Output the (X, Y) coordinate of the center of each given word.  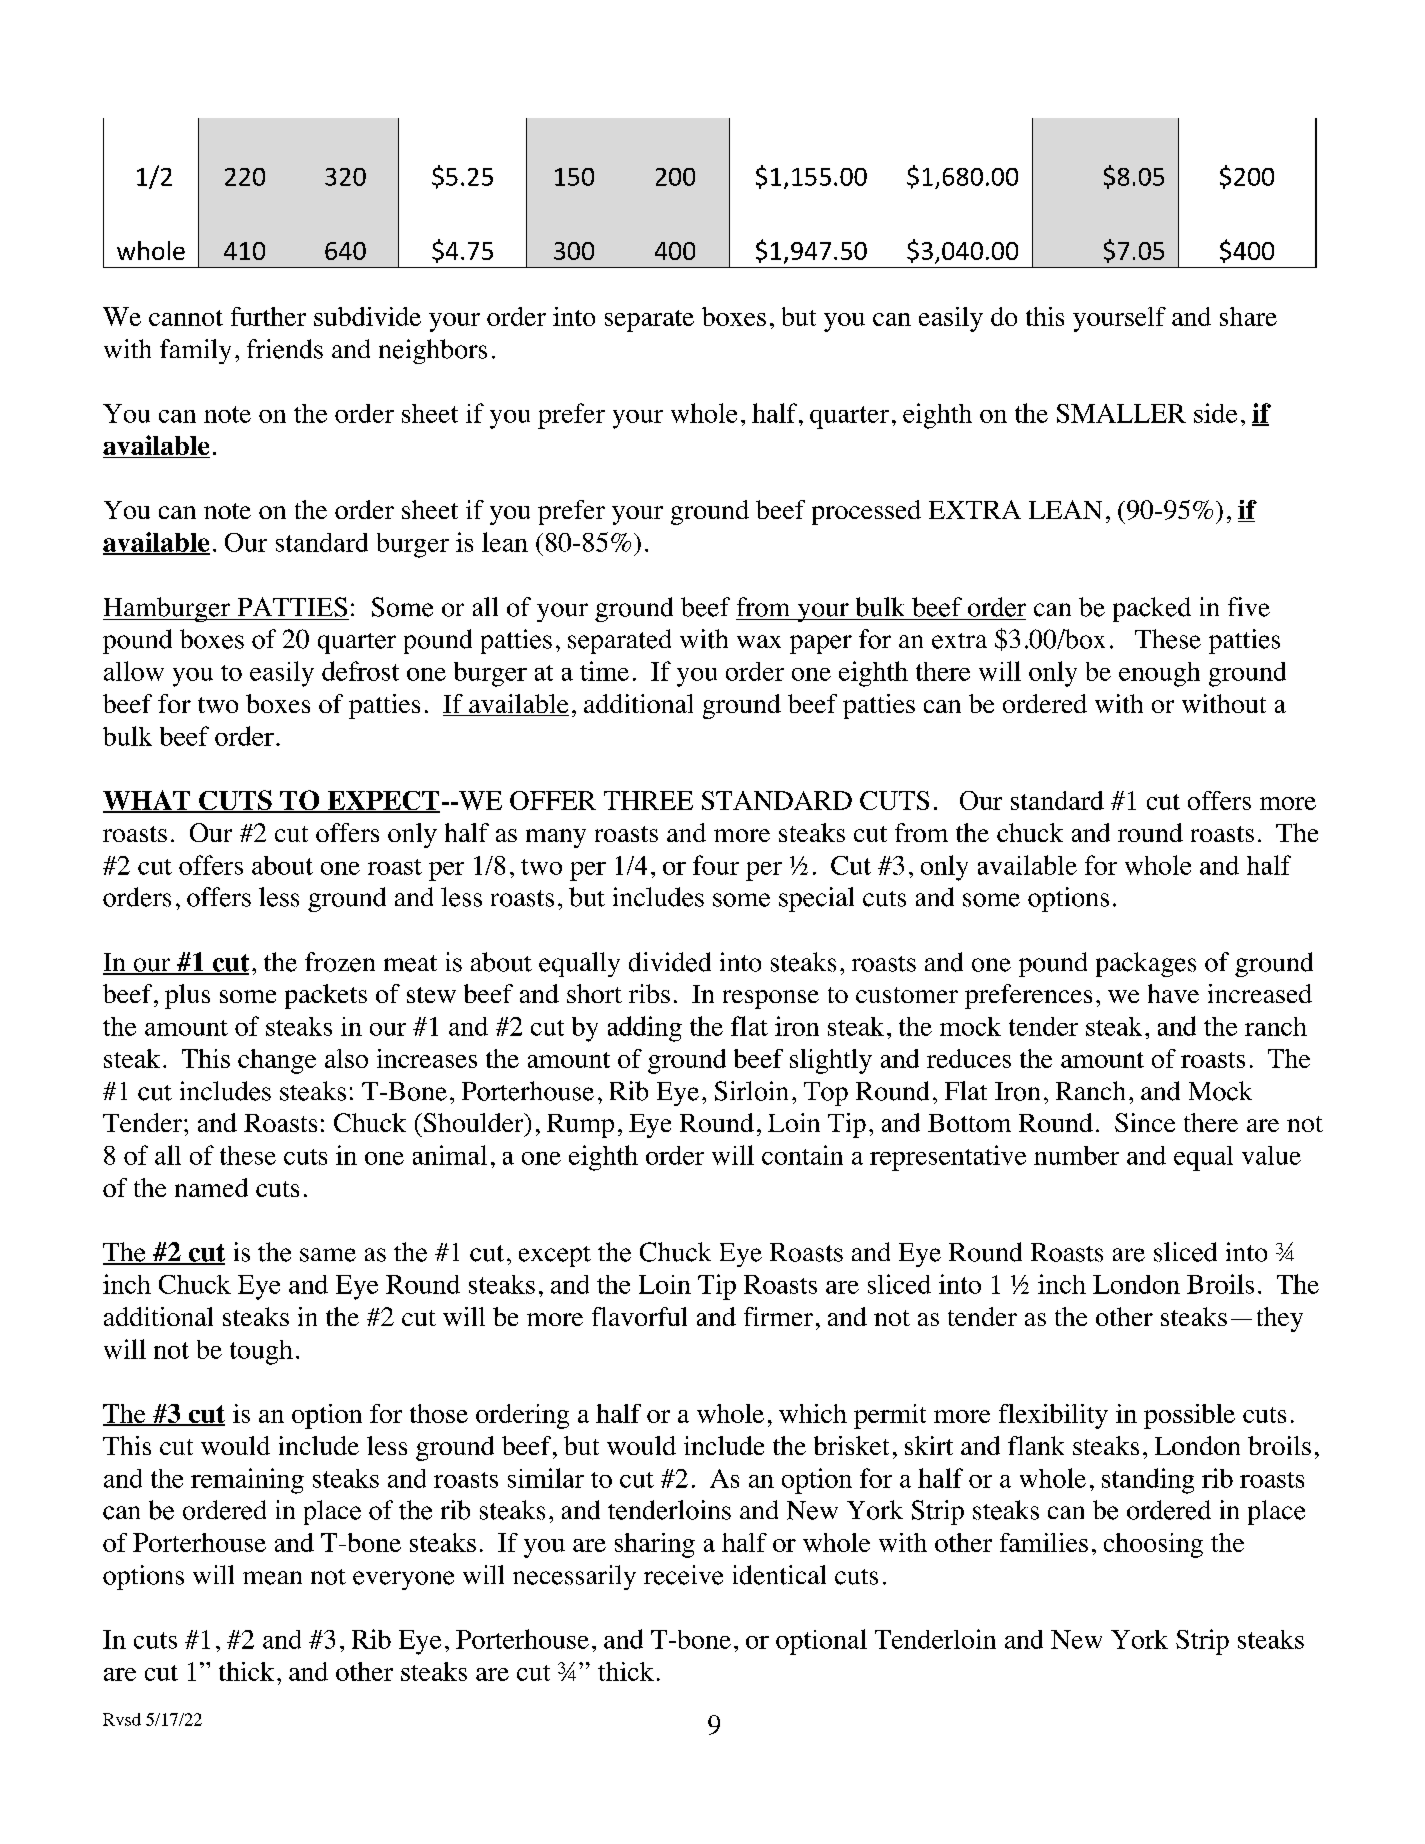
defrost (360, 671)
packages (1146, 964)
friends (285, 349)
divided (670, 962)
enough (1159, 674)
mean (272, 1578)
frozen (340, 962)
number (1076, 1155)
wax (759, 641)
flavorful (639, 1316)
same (328, 1255)
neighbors (433, 351)
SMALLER (1121, 413)
